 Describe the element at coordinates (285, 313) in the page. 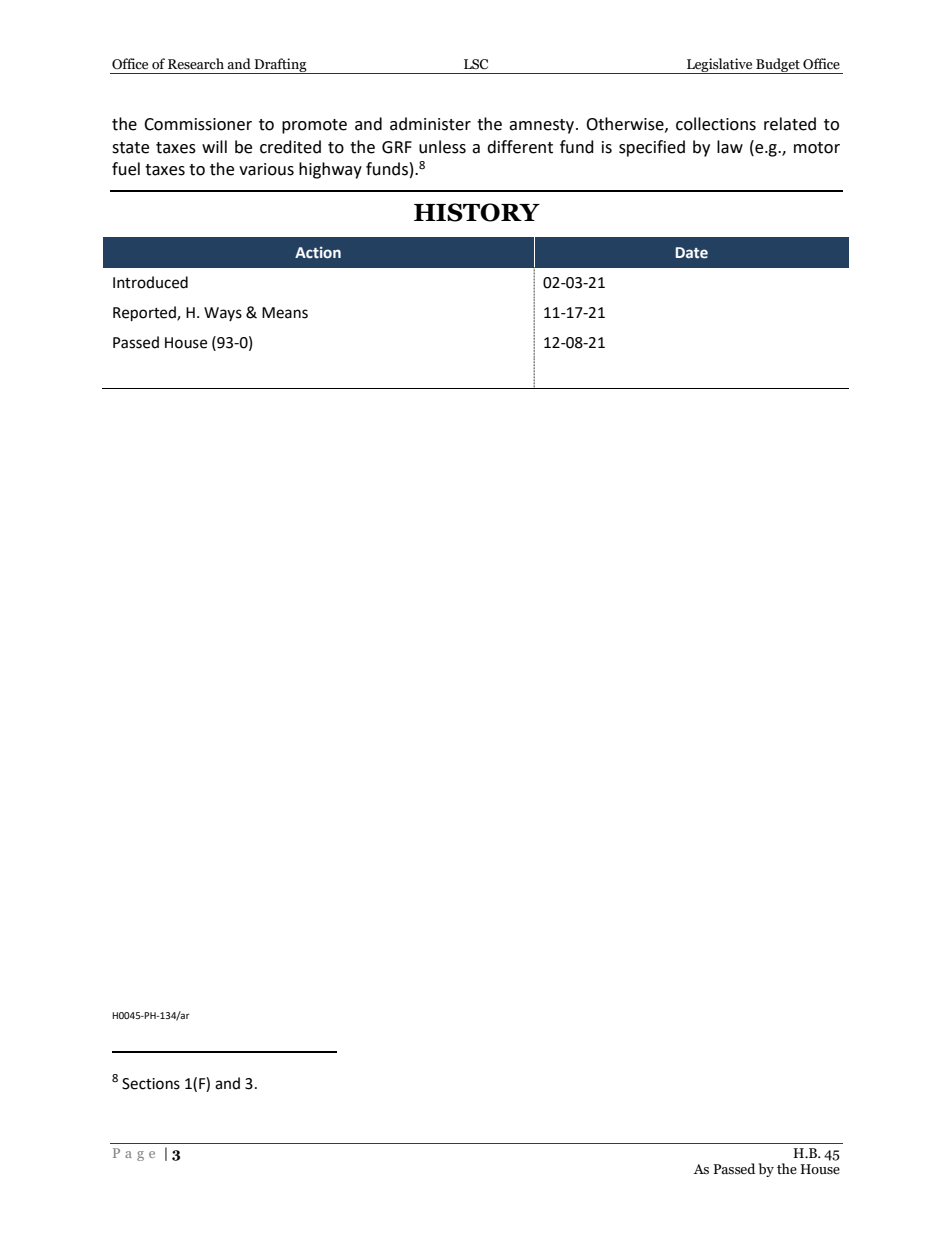

I see `Means` at that location.
